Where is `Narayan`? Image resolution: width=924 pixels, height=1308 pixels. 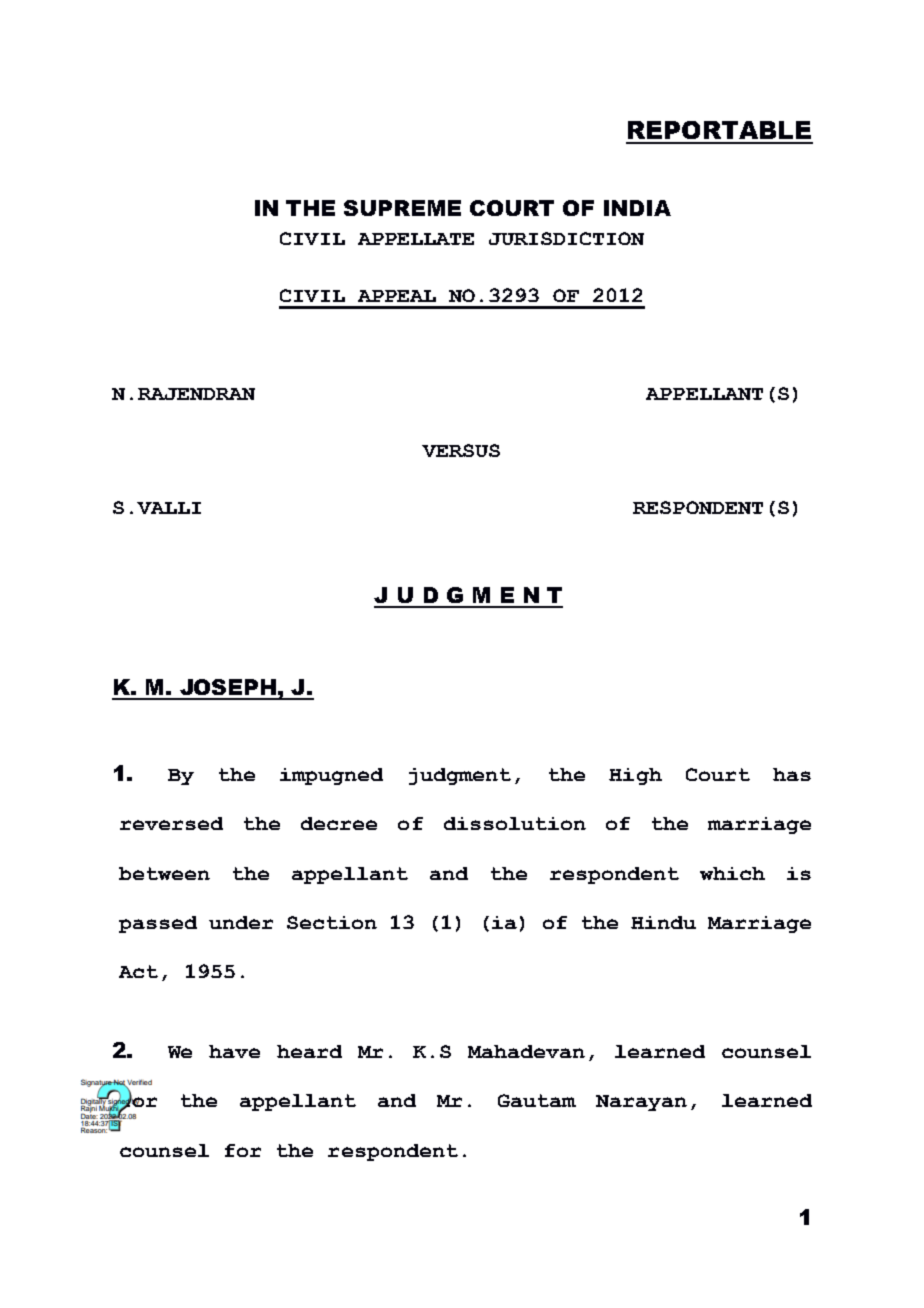
Narayan is located at coordinates (641, 1103).
